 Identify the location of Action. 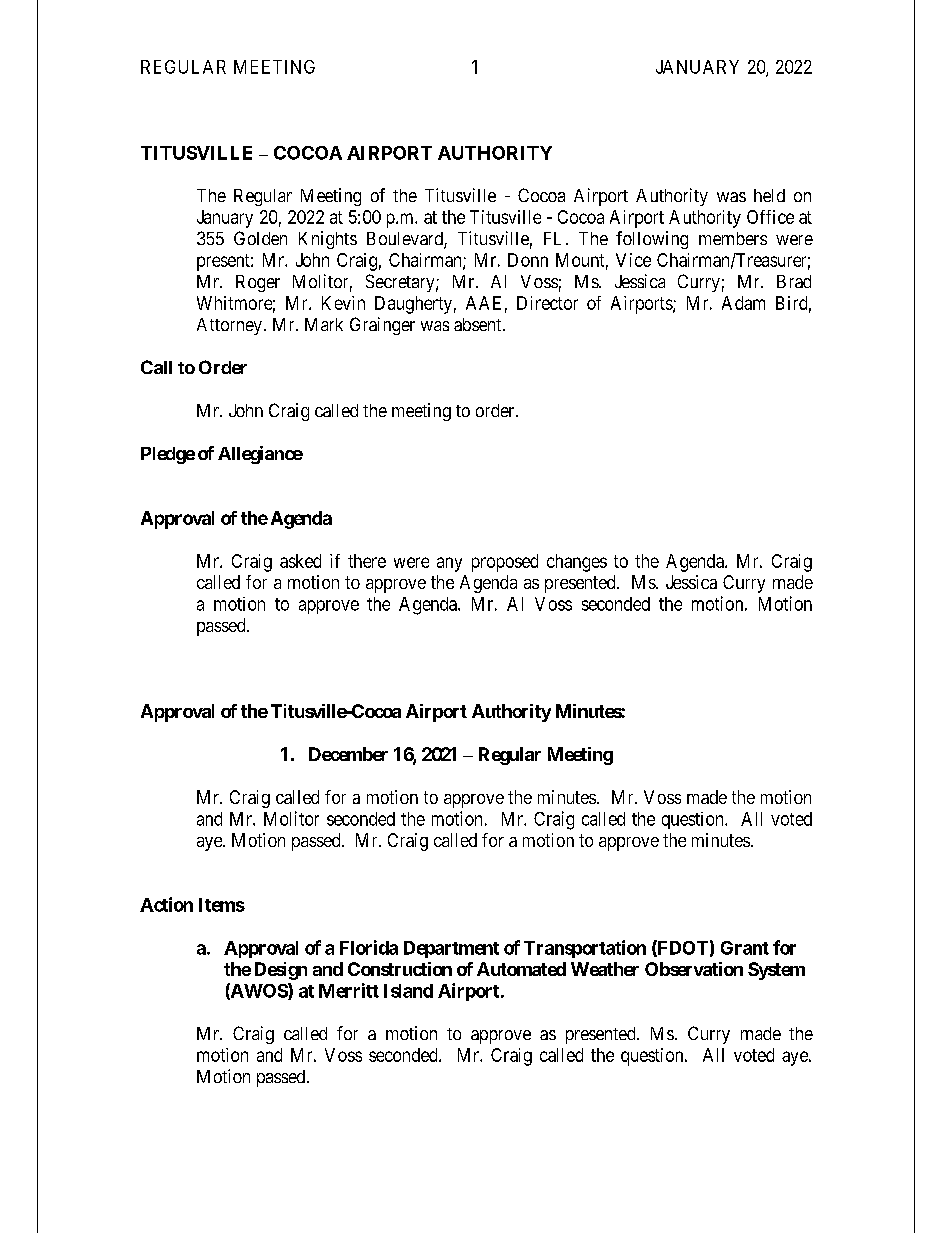
(166, 904).
